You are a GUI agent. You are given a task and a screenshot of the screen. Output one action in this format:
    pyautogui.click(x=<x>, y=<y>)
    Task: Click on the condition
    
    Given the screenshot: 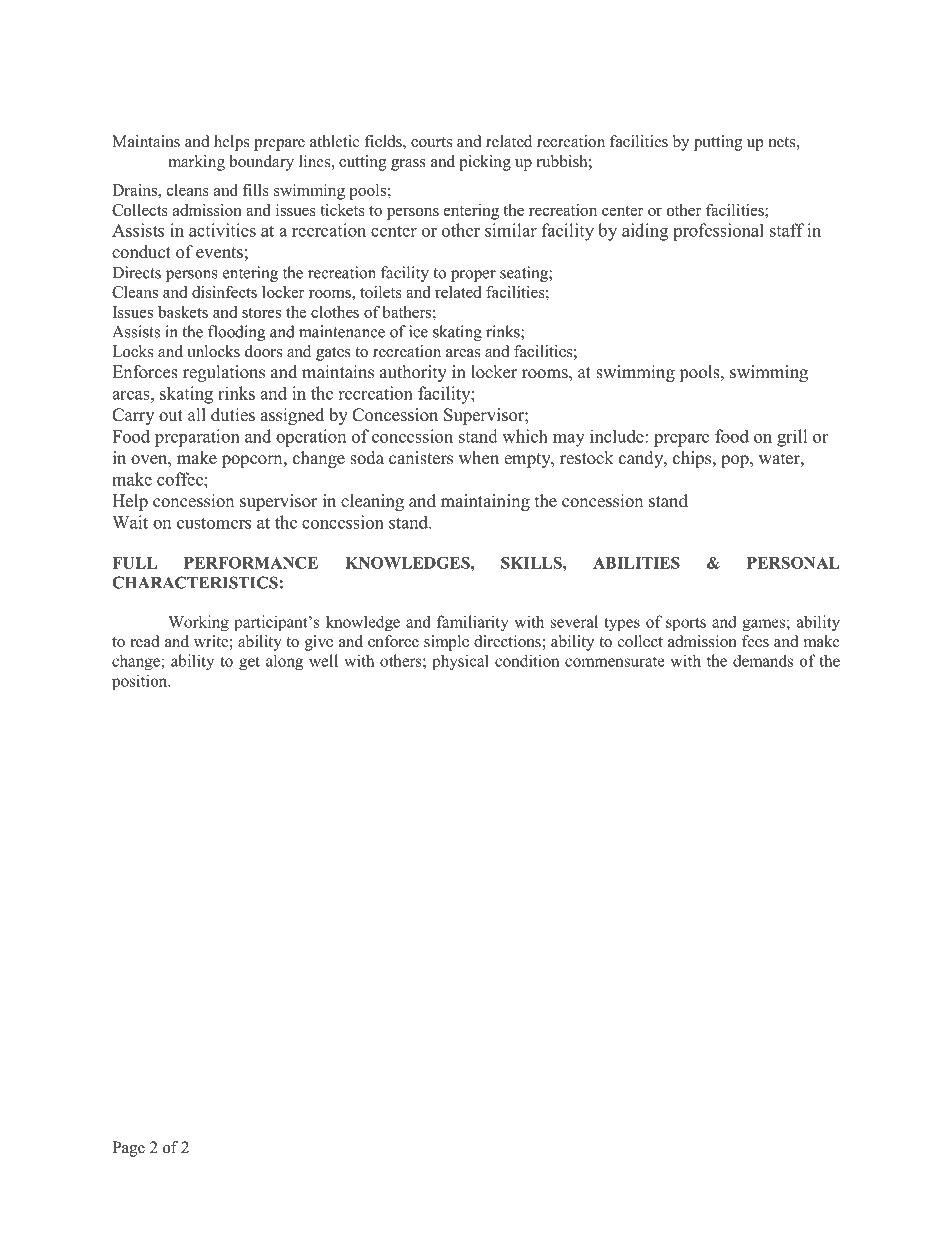 What is the action you would take?
    pyautogui.click(x=527, y=660)
